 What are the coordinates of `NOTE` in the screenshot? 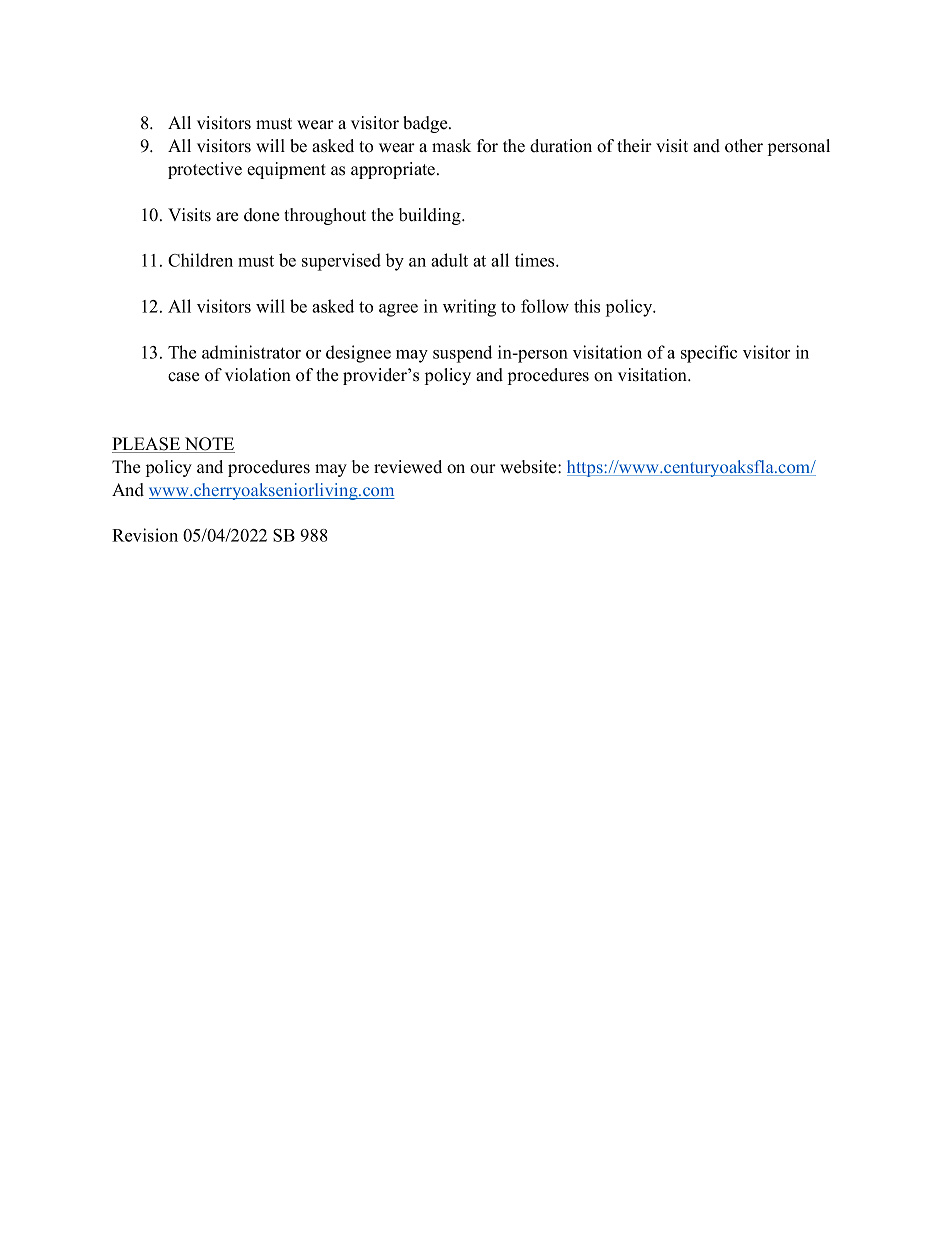 It's located at (208, 445).
